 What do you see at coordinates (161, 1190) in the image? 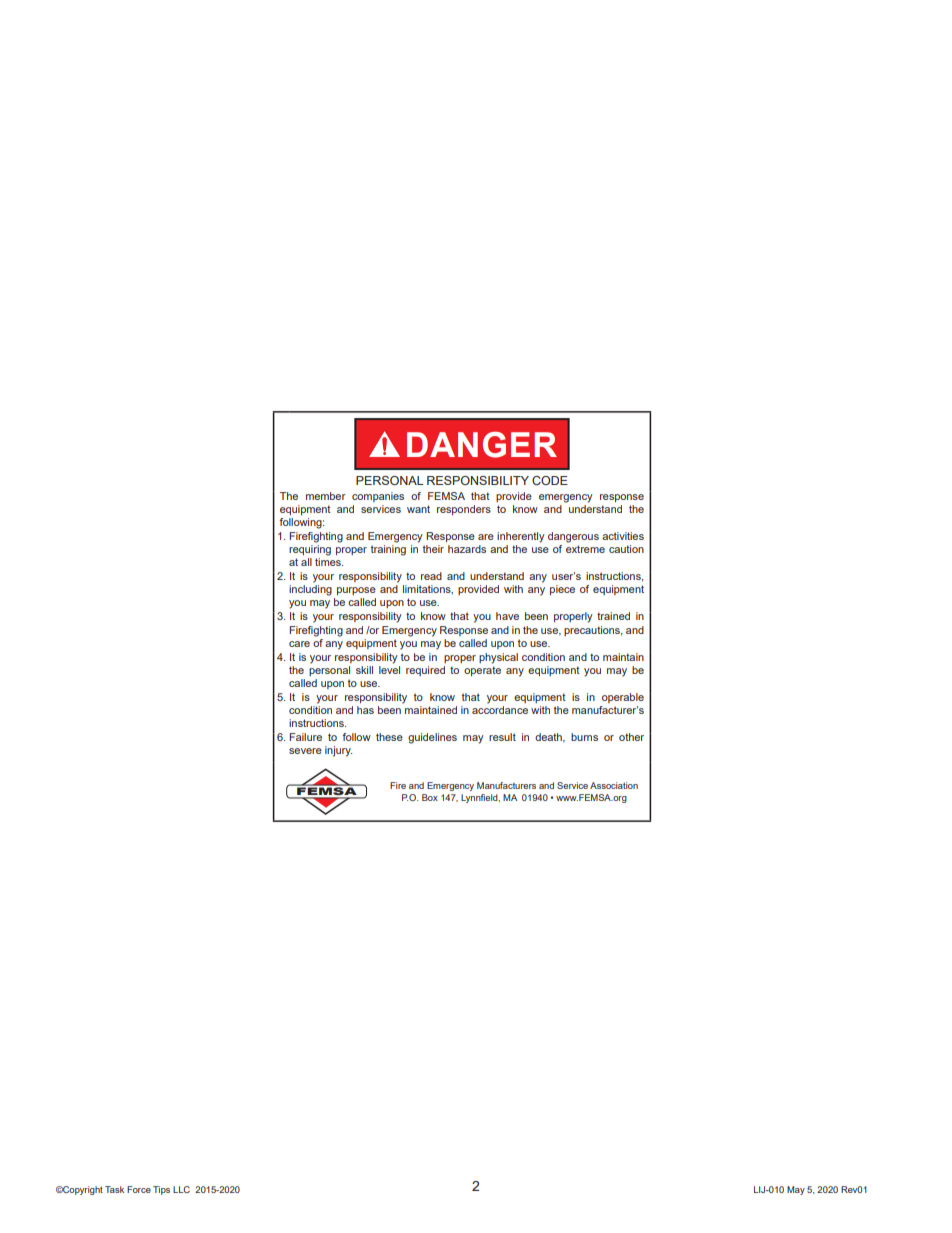
I see `Tips` at bounding box center [161, 1190].
